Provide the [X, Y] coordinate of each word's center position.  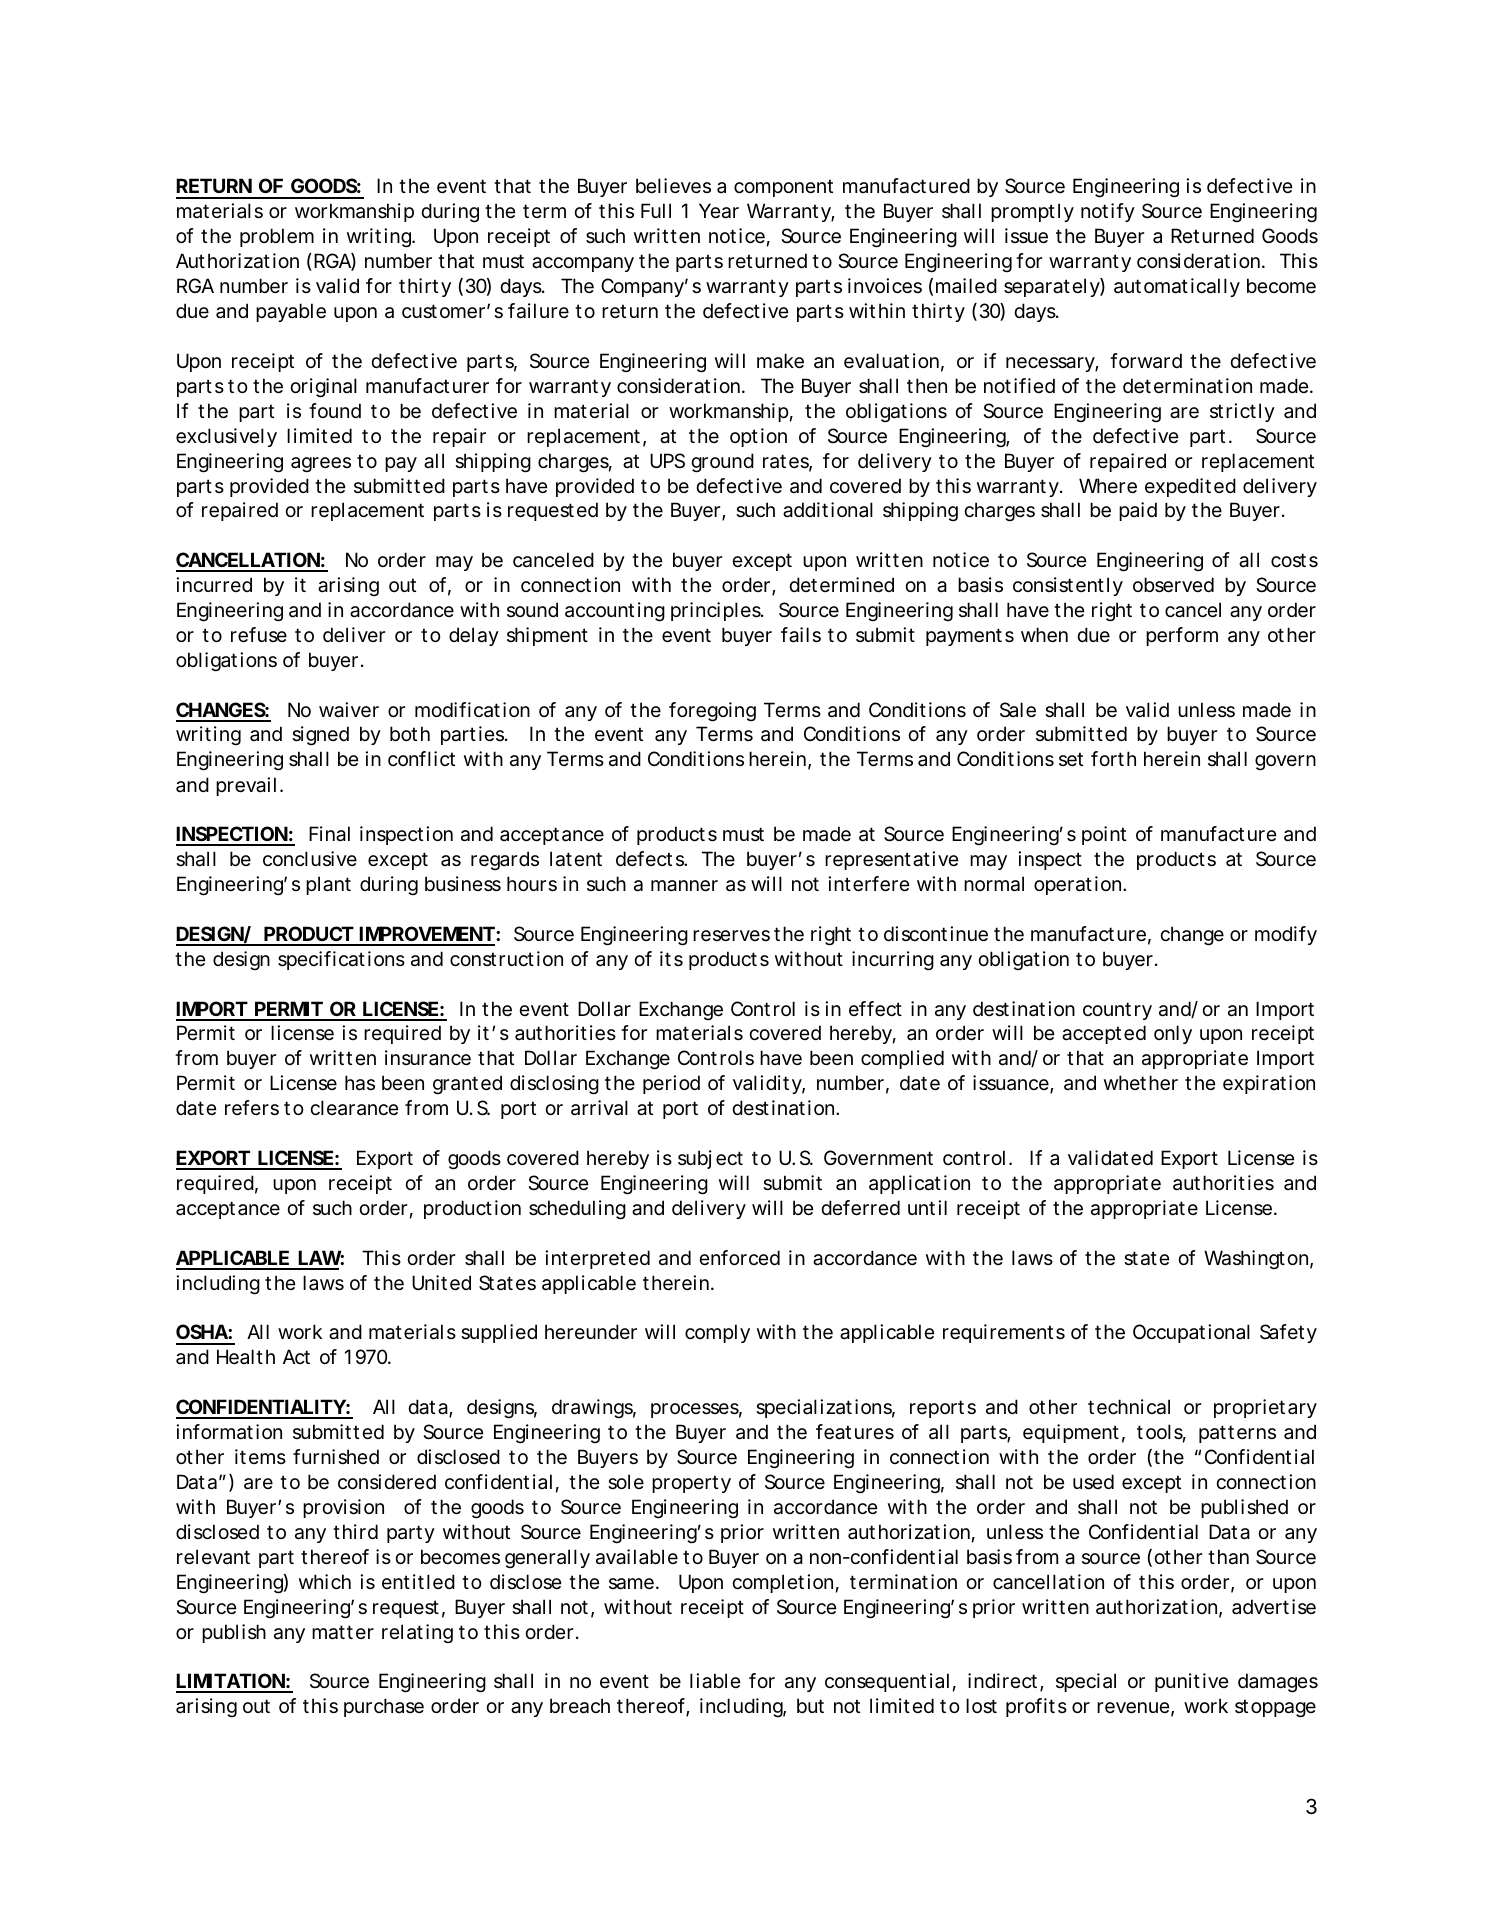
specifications [341, 960]
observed [1173, 585]
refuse [259, 635]
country [1117, 1011]
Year [719, 211]
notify [1108, 212]
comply [717, 1333]
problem [277, 237]
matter [343, 1632]
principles [717, 611]
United [441, 1283]
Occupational [1191, 1333]
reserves [731, 936]
